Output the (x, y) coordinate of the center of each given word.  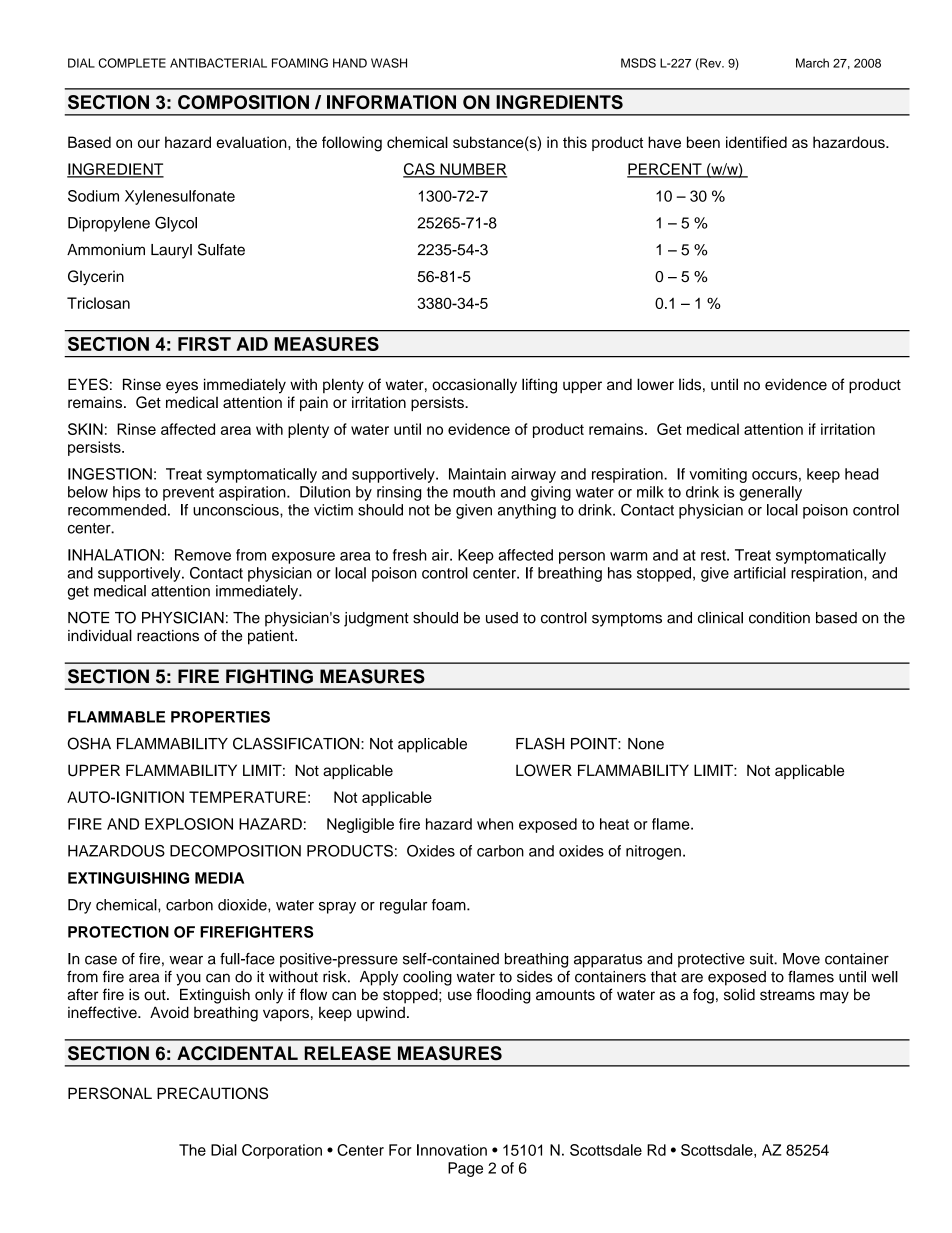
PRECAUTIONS (212, 1093)
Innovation (452, 1150)
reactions (168, 636)
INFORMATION (391, 102)
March (812, 63)
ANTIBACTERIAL (218, 63)
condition (779, 618)
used (502, 618)
